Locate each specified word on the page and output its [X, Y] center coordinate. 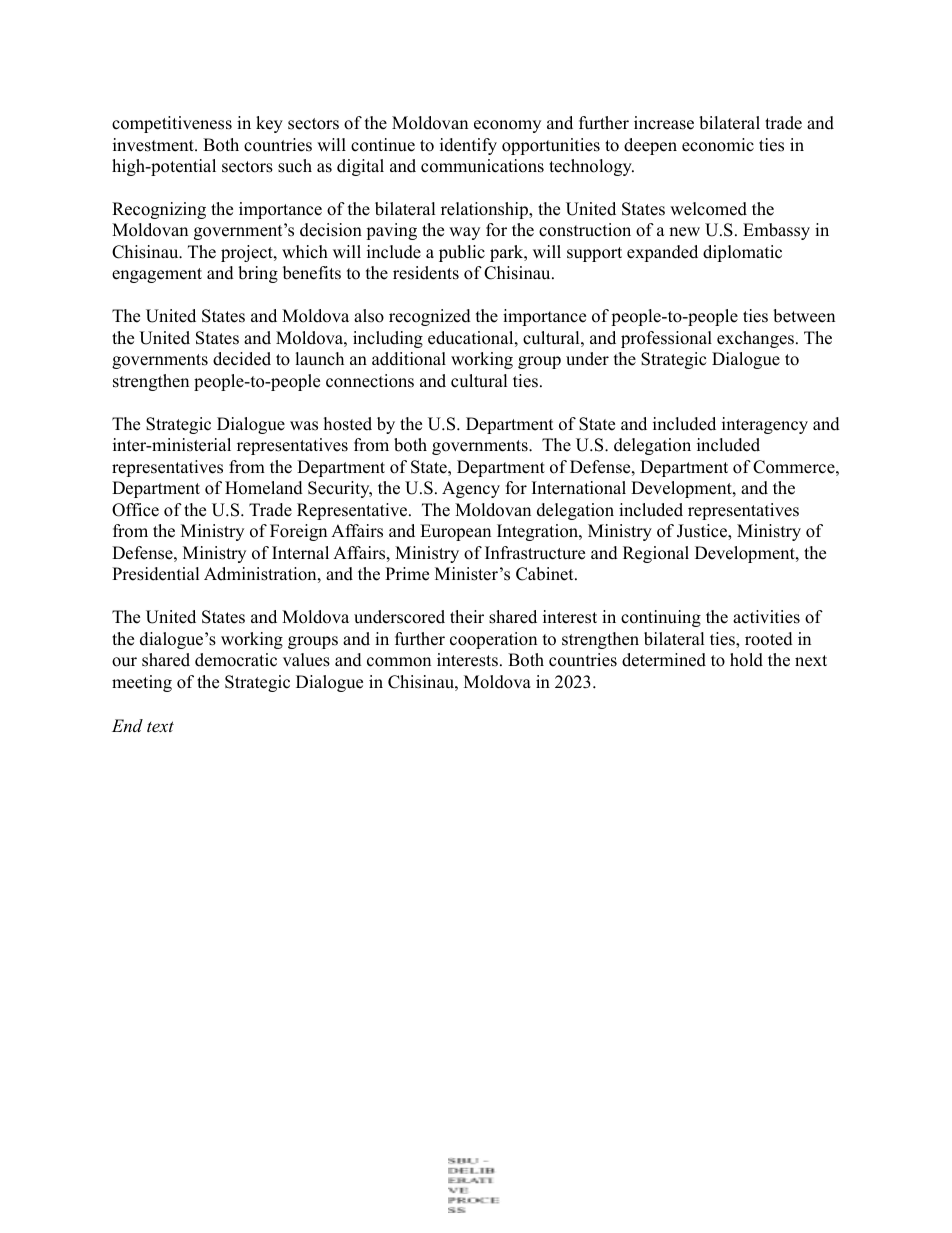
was [304, 426]
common [399, 662]
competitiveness [172, 124]
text [160, 726]
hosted [348, 424]
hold [746, 660]
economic [718, 145]
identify [468, 146]
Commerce [794, 467]
